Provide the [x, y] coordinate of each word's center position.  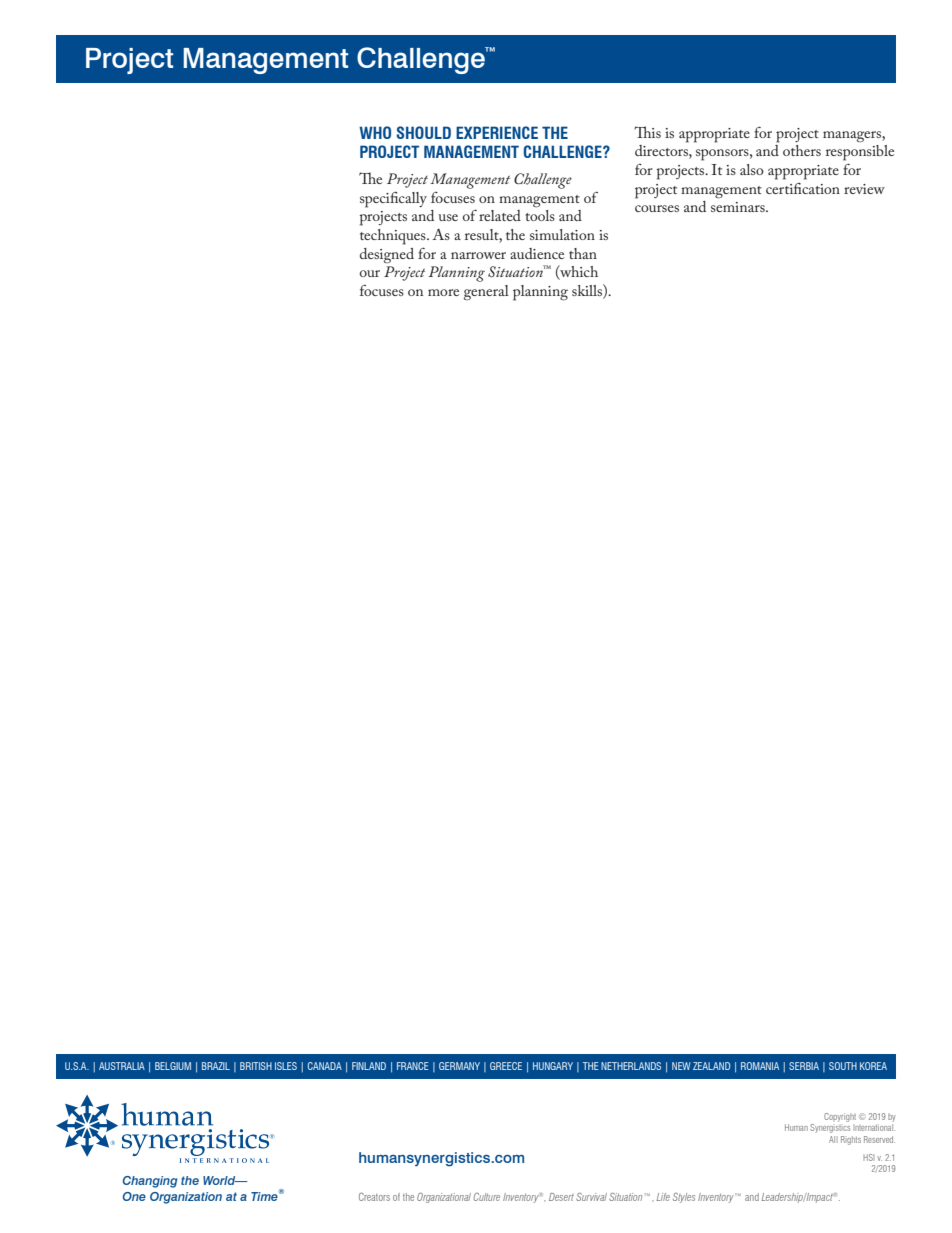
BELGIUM [173, 1066]
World [220, 1180]
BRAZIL [216, 1066]
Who [375, 132]
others [802, 150]
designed [387, 256]
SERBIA [804, 1066]
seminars [739, 207]
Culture [487, 1197]
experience [497, 132]
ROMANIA [760, 1066]
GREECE [506, 1066]
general [486, 293]
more [443, 292]
